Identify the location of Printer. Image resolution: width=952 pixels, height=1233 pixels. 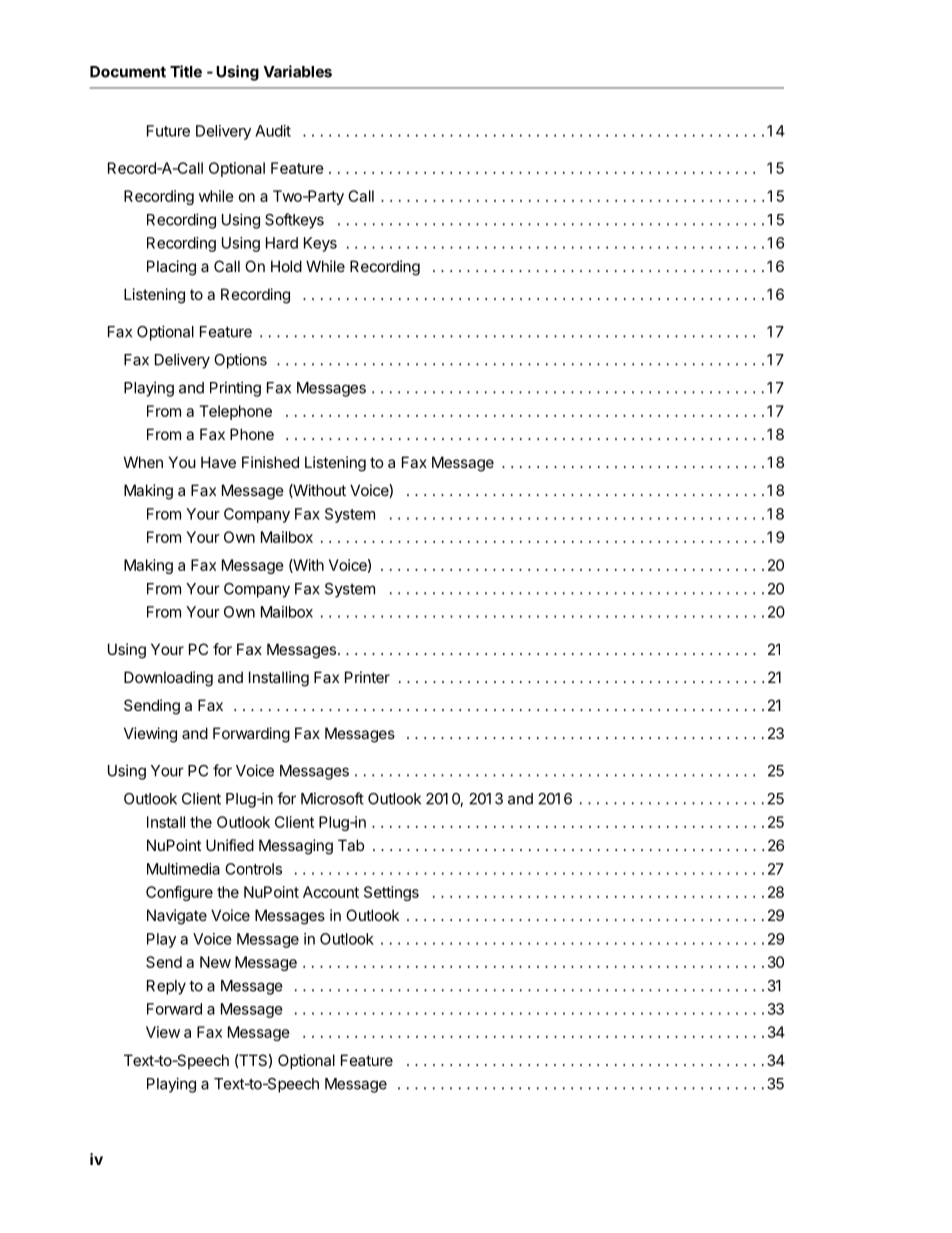
(367, 677).
